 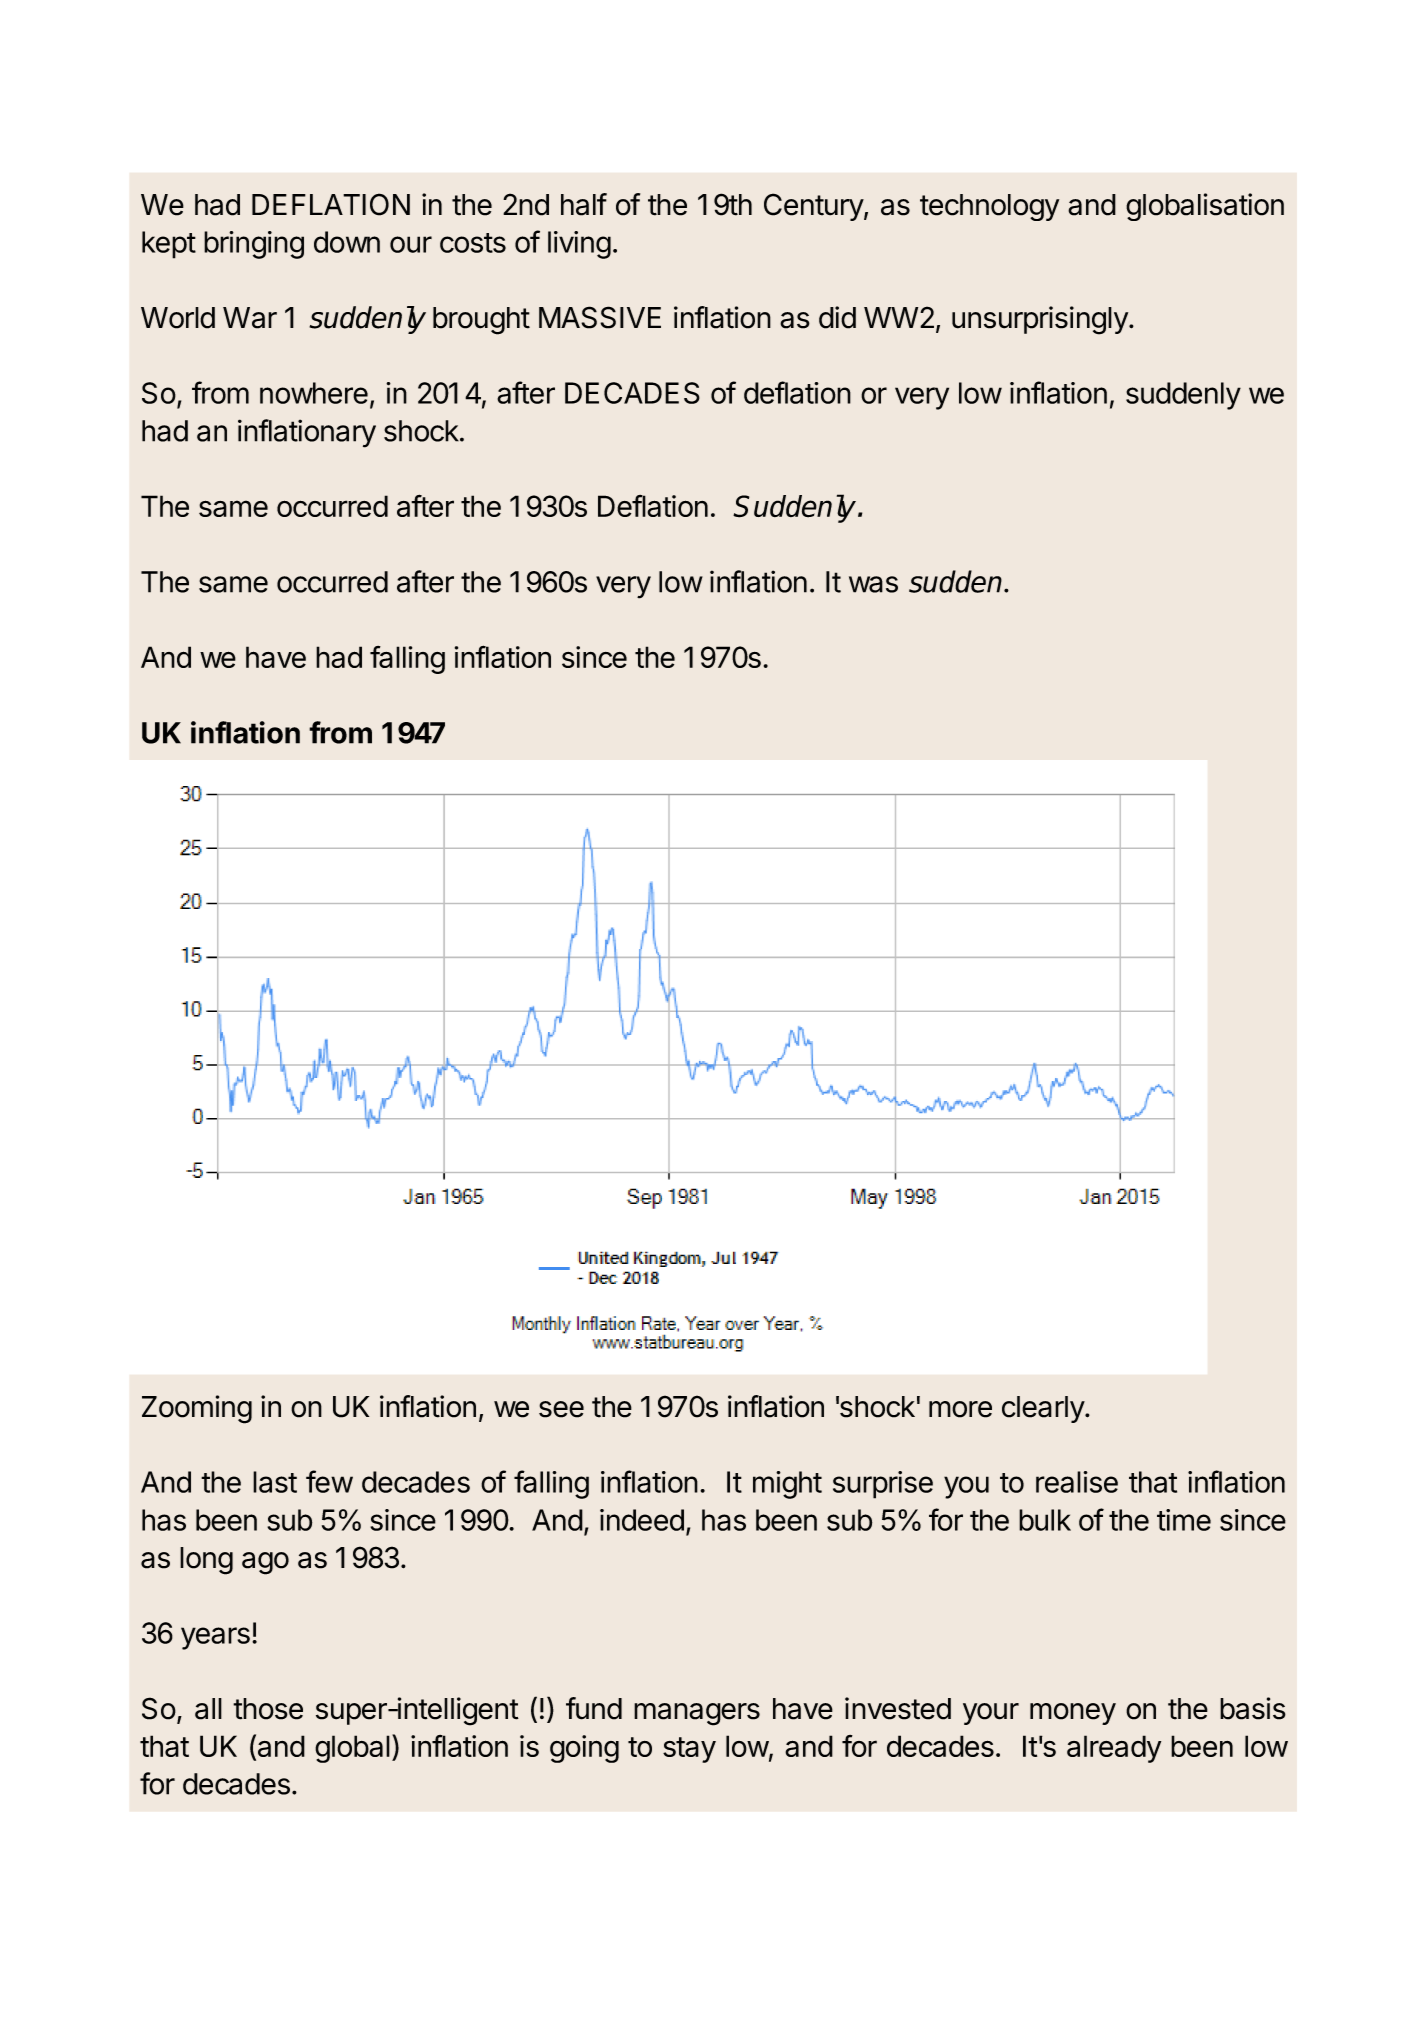 I want to click on managers, so click(x=697, y=1714).
